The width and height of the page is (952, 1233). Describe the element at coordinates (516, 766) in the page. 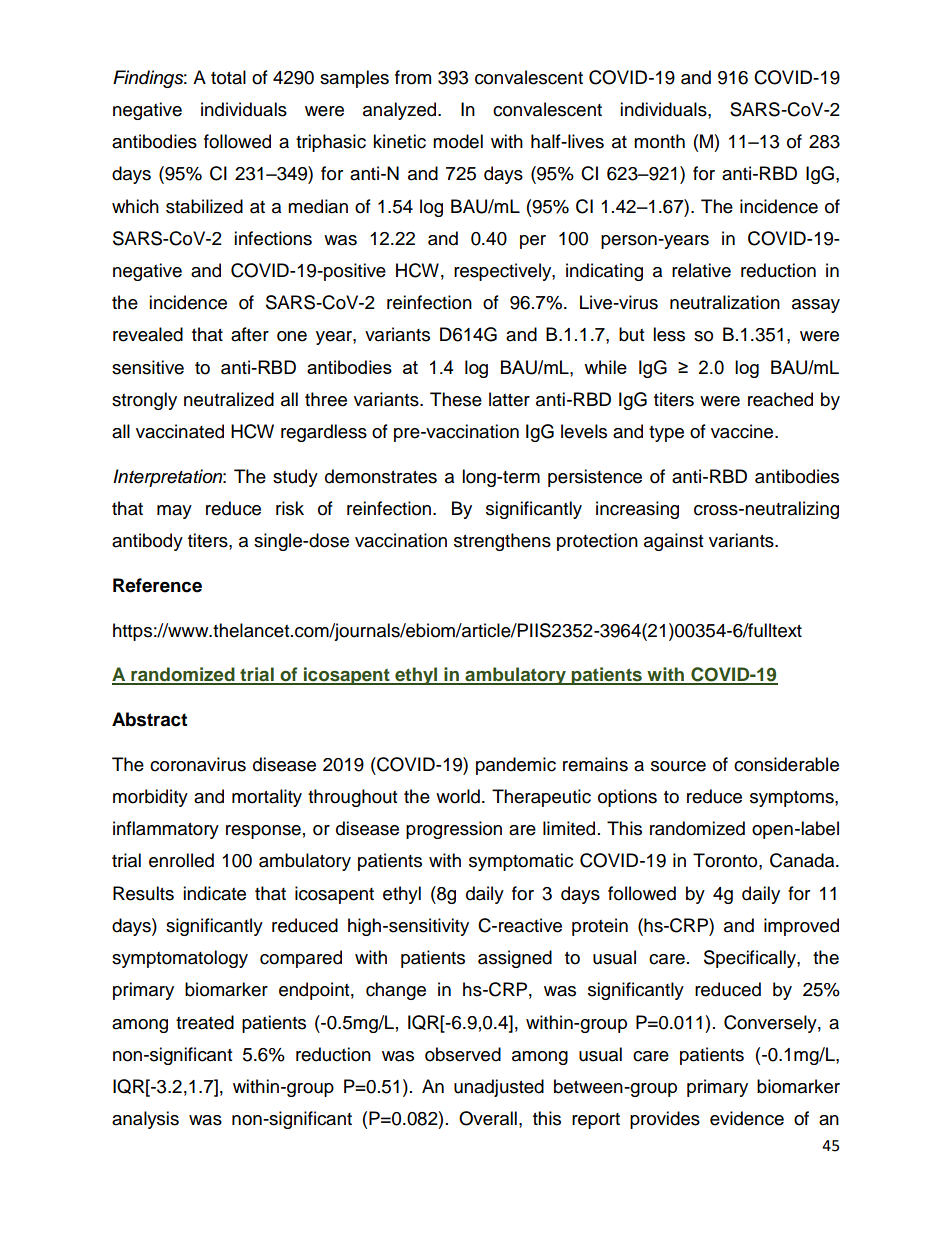

I see `pandemic` at that location.
